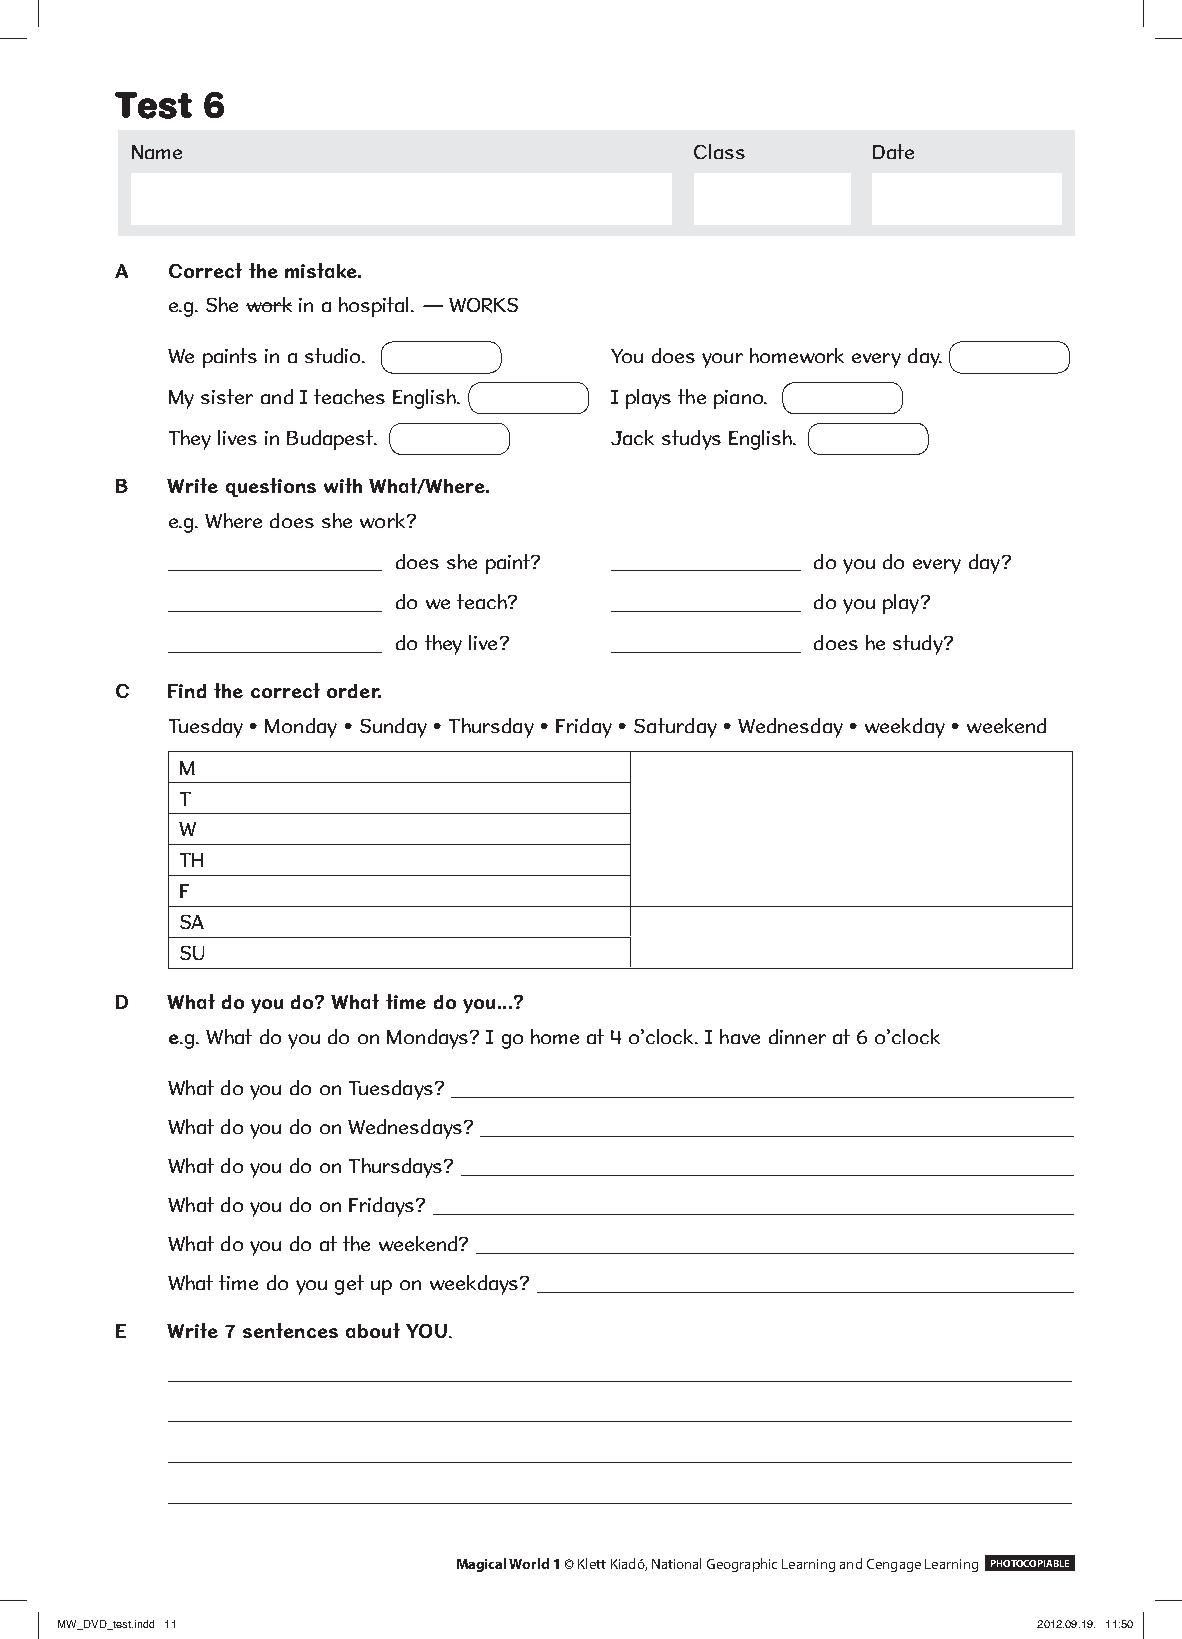 The height and width of the screenshot is (1639, 1182). I want to click on Saturday, so click(675, 728).
